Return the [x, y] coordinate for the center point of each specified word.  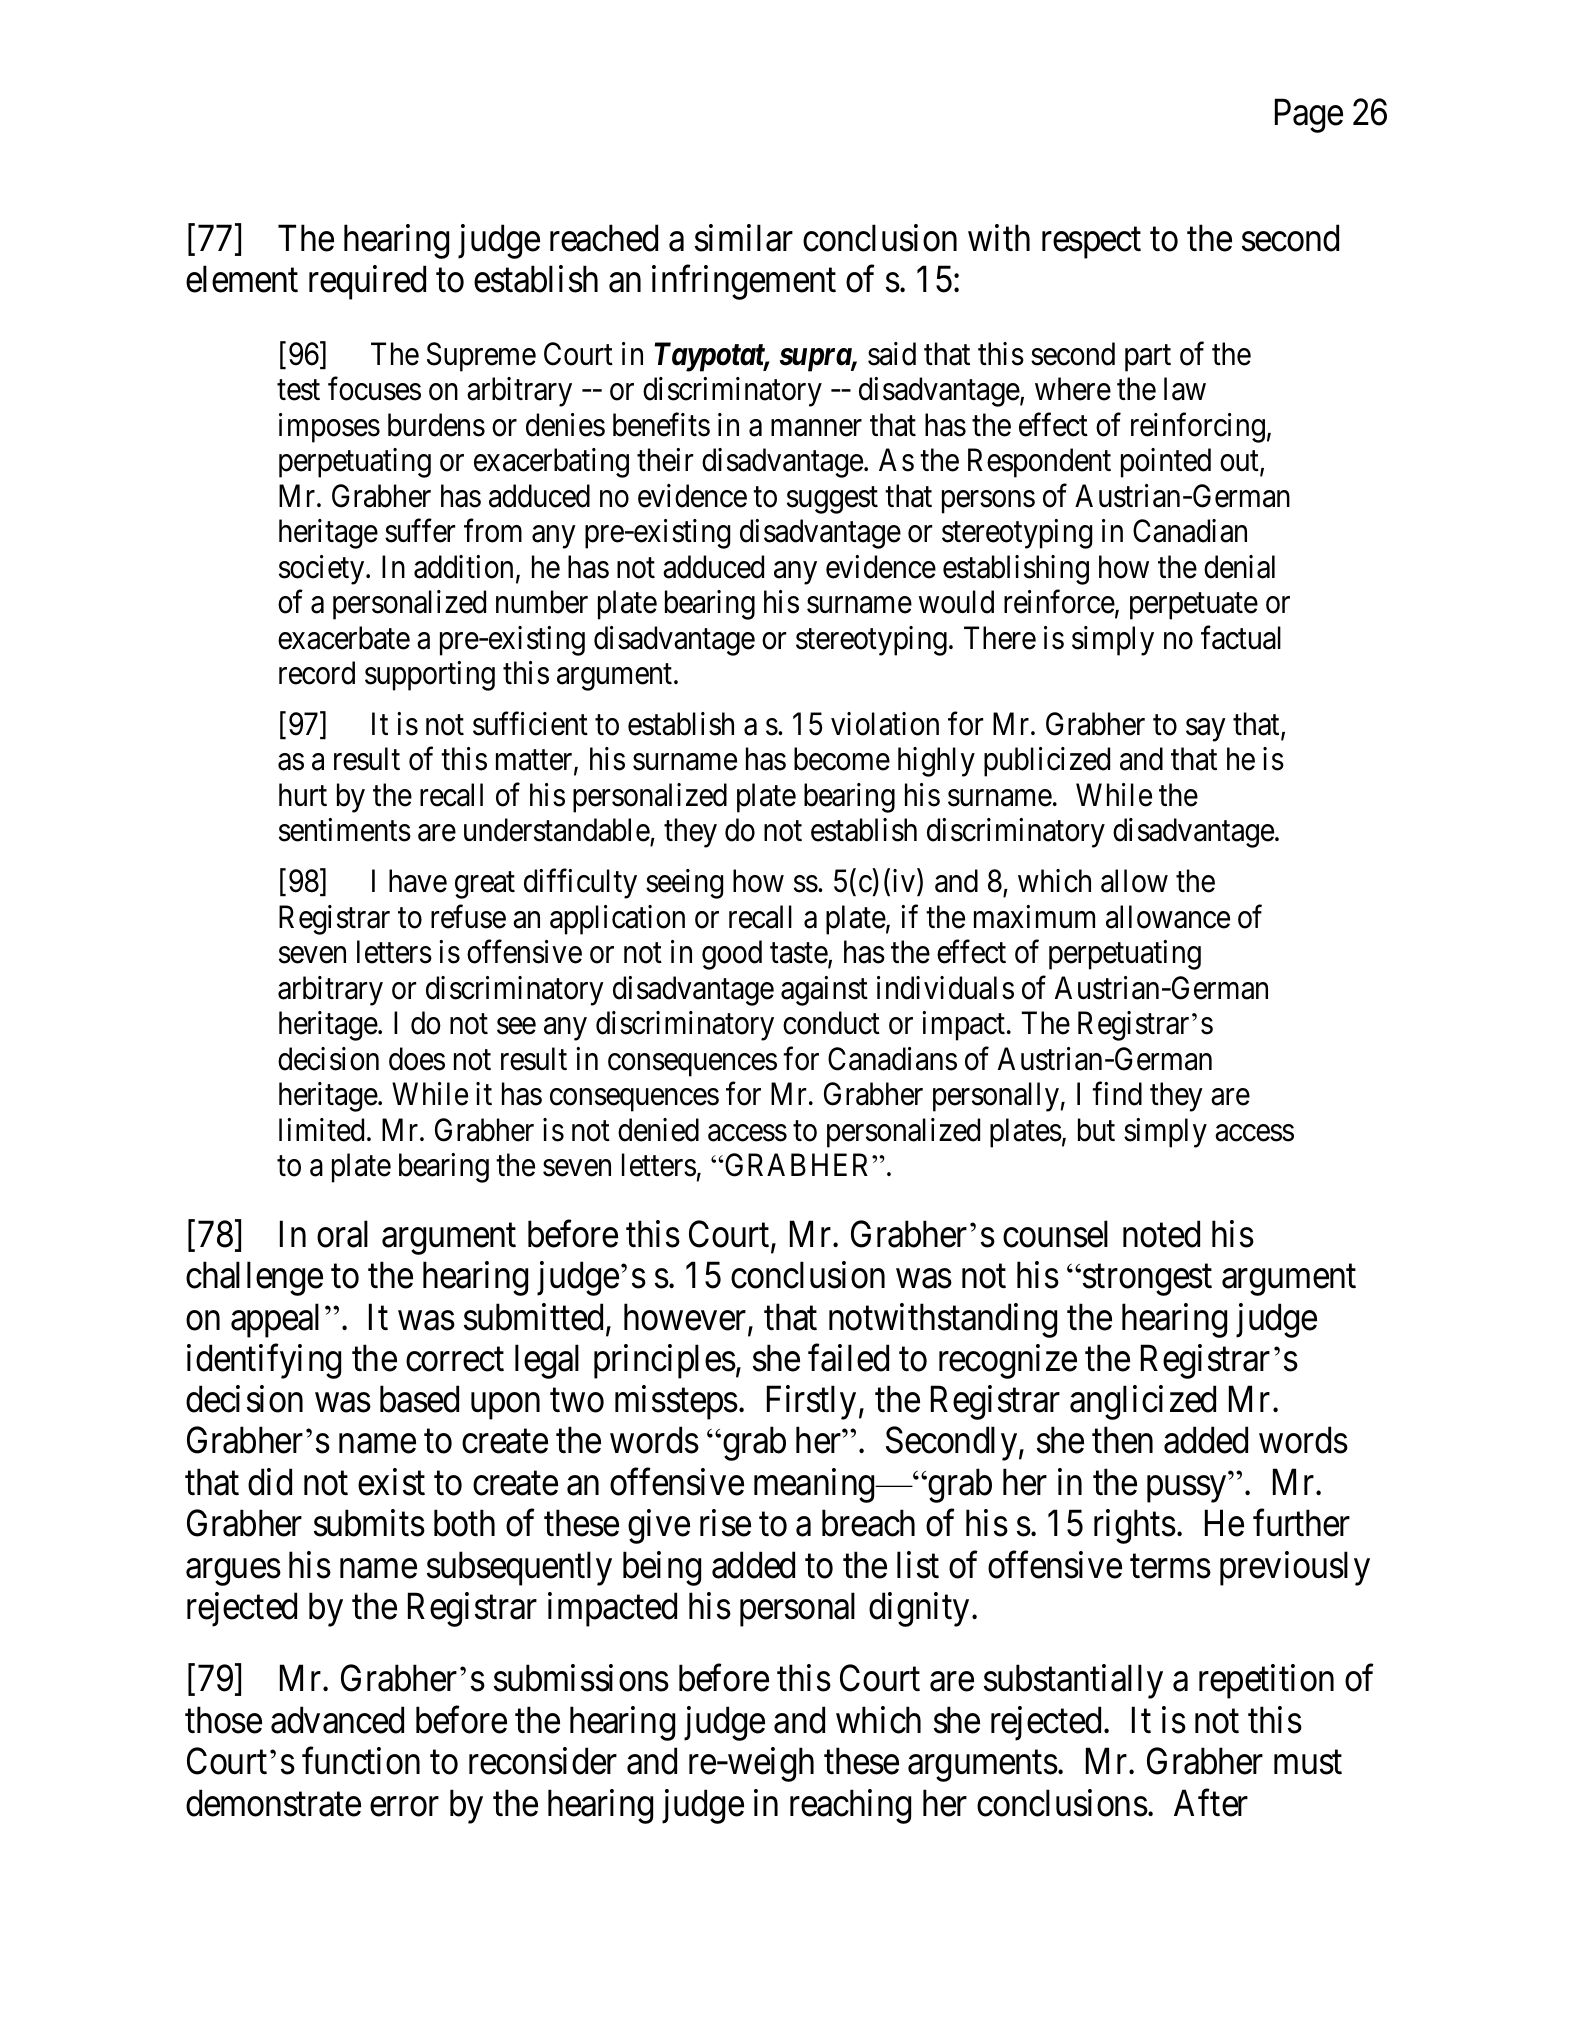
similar [744, 238]
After [1211, 1803]
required [367, 283]
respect [1091, 243]
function [361, 1761]
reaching [850, 1806]
